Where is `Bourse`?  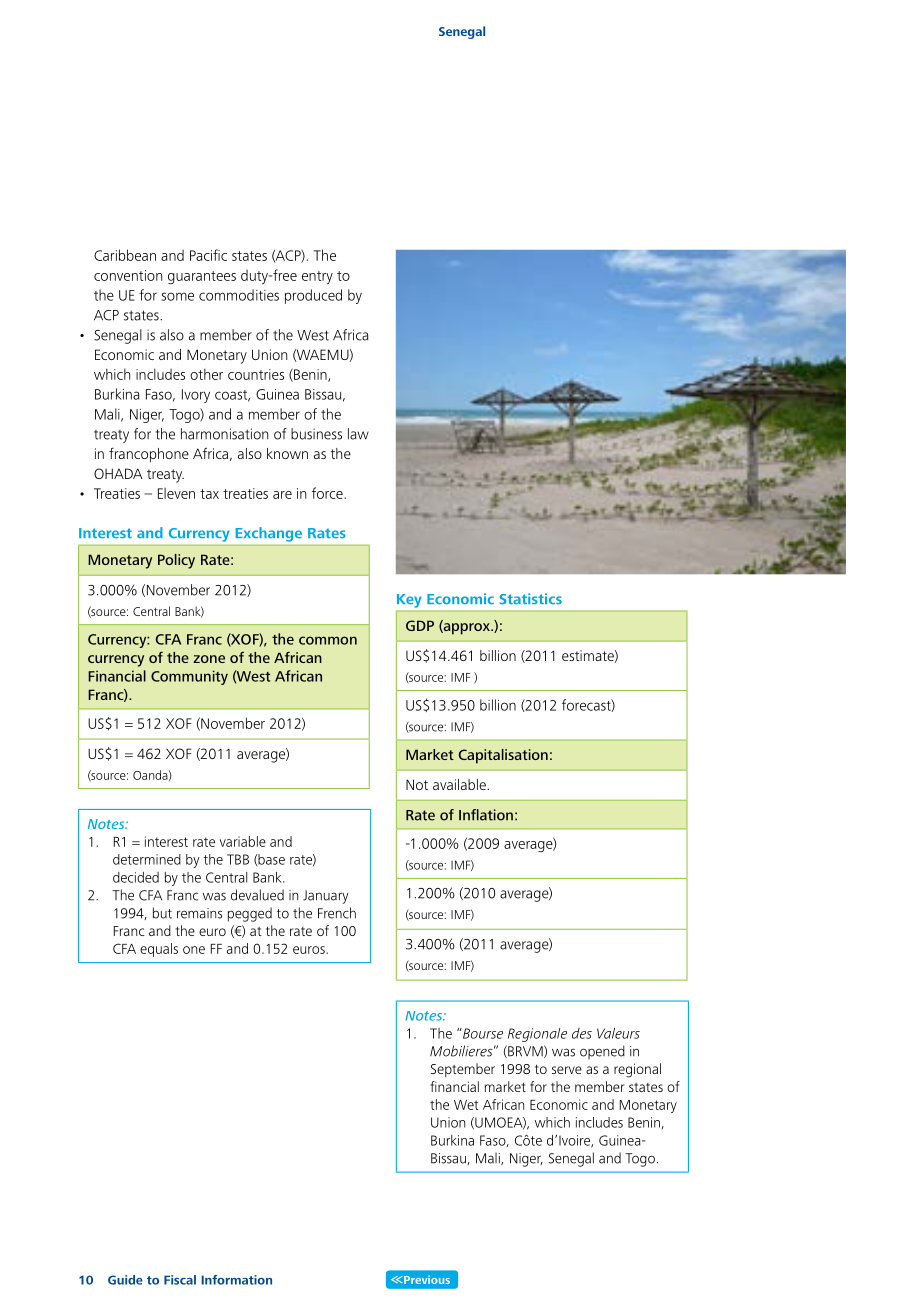 Bourse is located at coordinates (482, 1033).
